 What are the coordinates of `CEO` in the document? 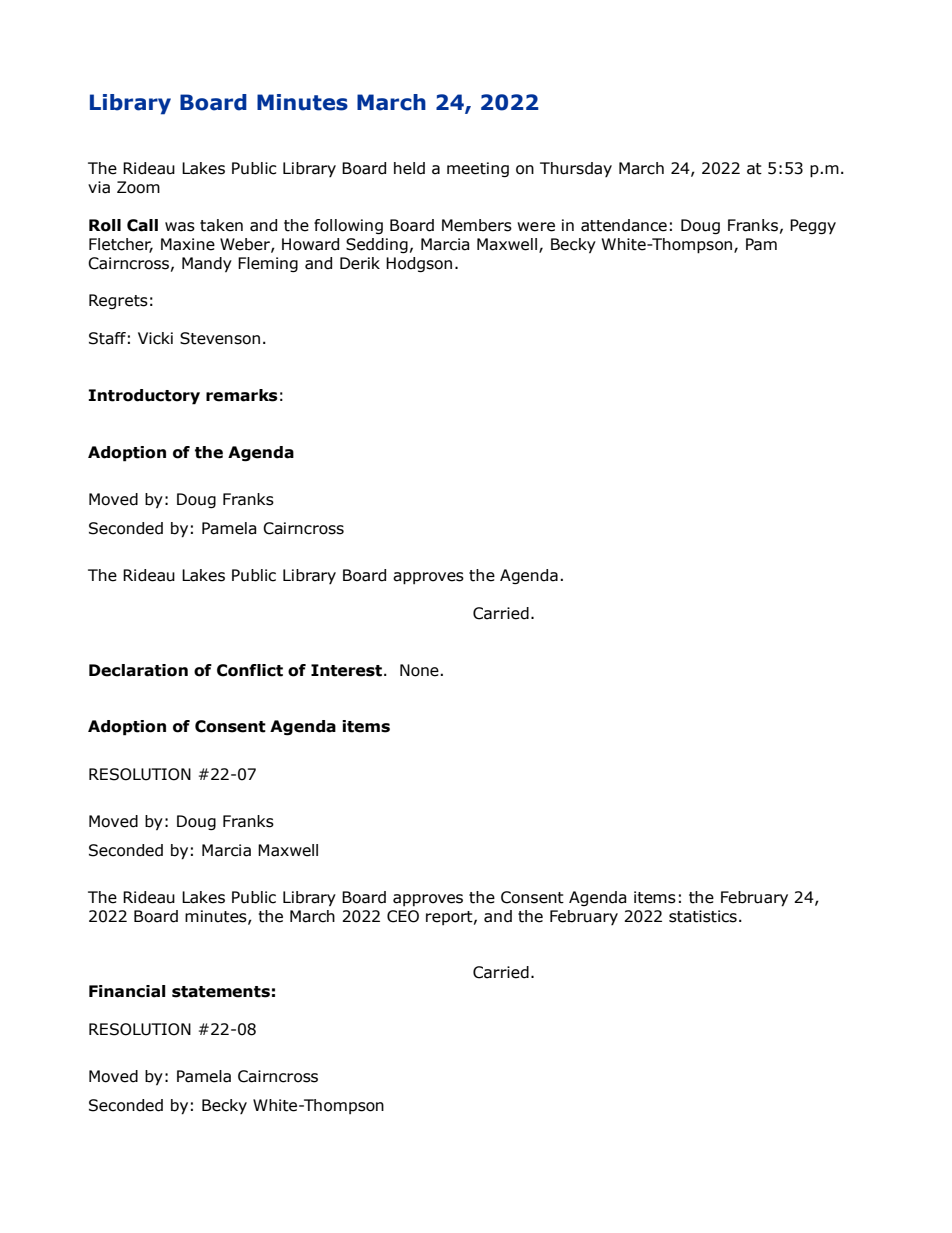 It's located at (403, 916).
